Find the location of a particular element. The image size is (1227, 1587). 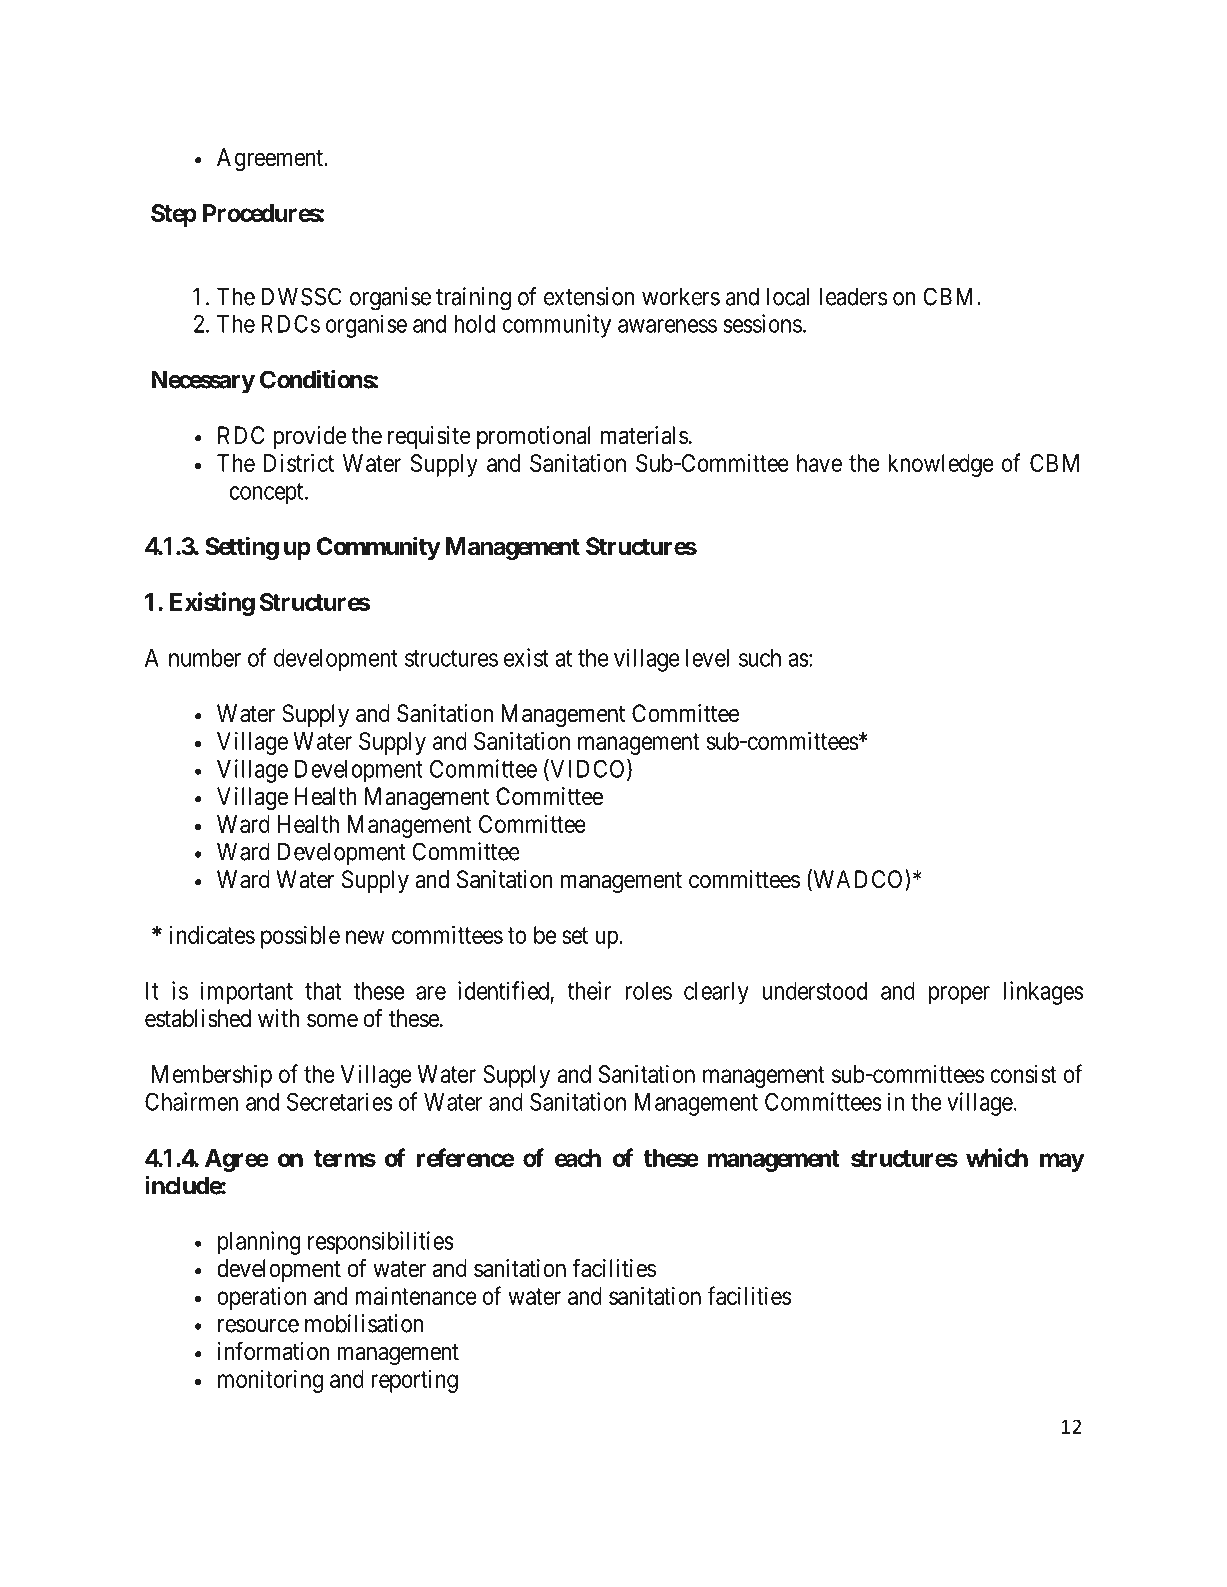

their is located at coordinates (589, 990).
